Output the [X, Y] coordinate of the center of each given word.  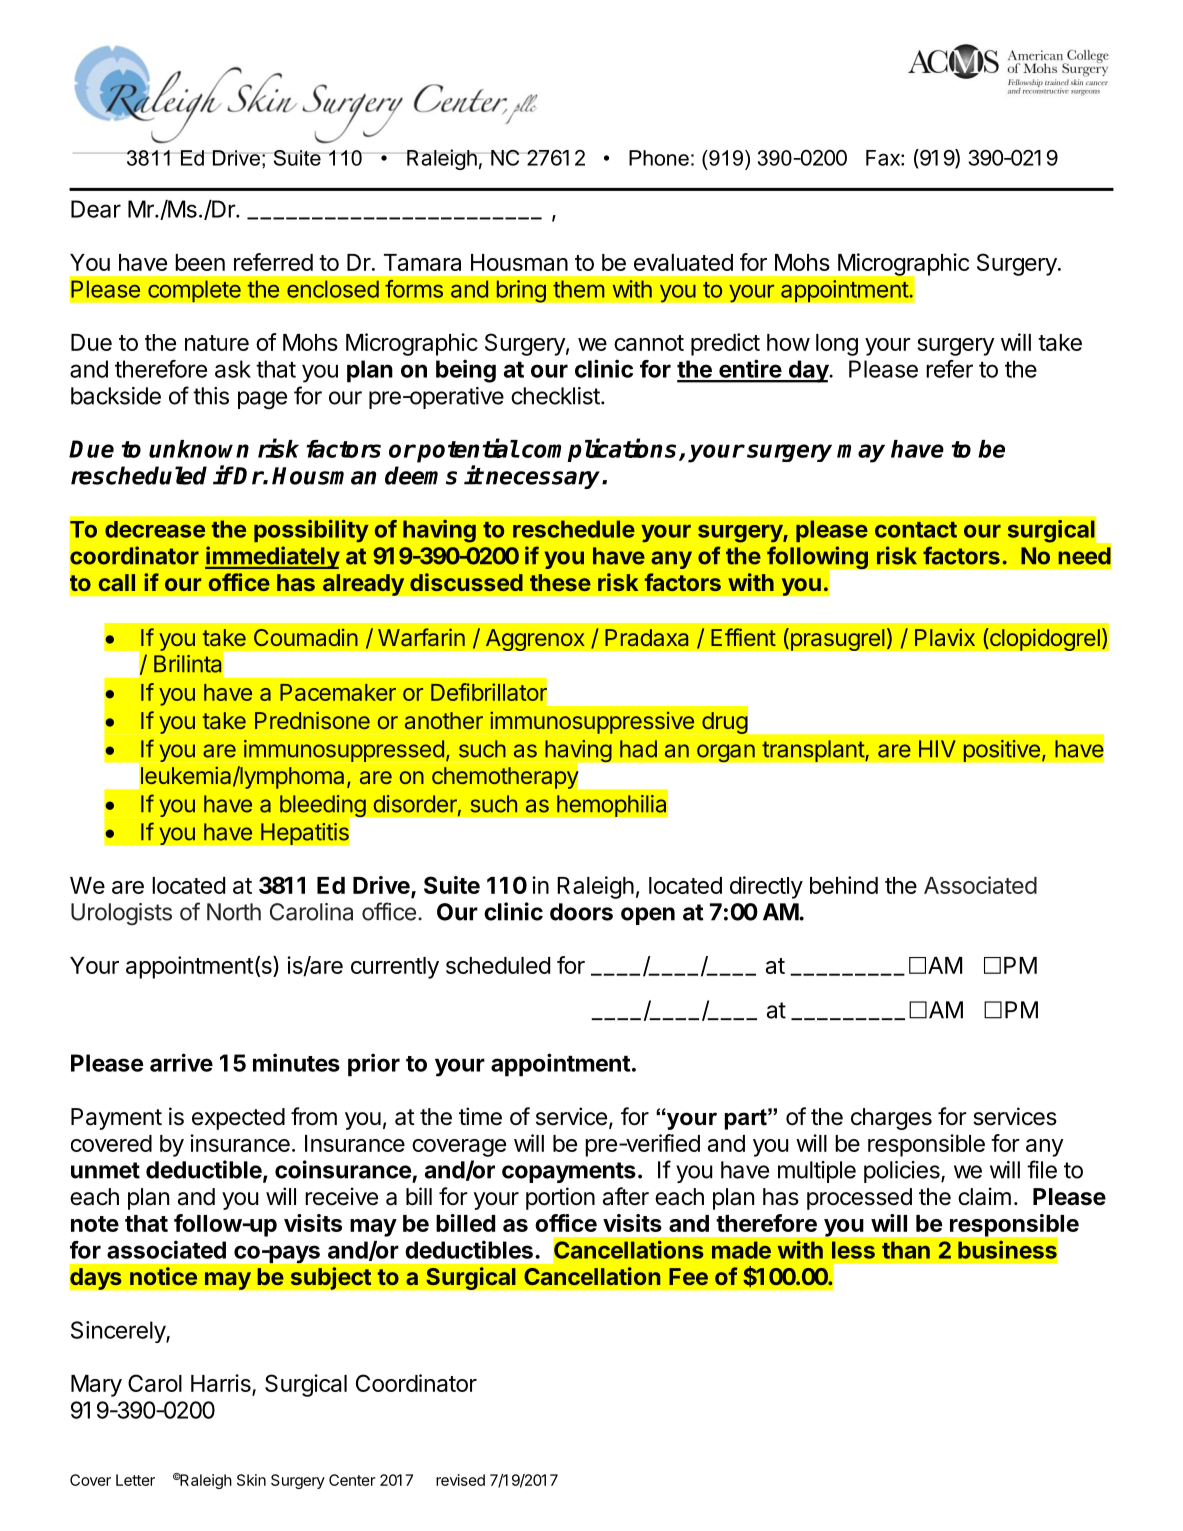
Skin [251, 1480]
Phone [659, 158]
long [837, 345]
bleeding [323, 807]
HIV [937, 748]
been [200, 262]
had [638, 749]
